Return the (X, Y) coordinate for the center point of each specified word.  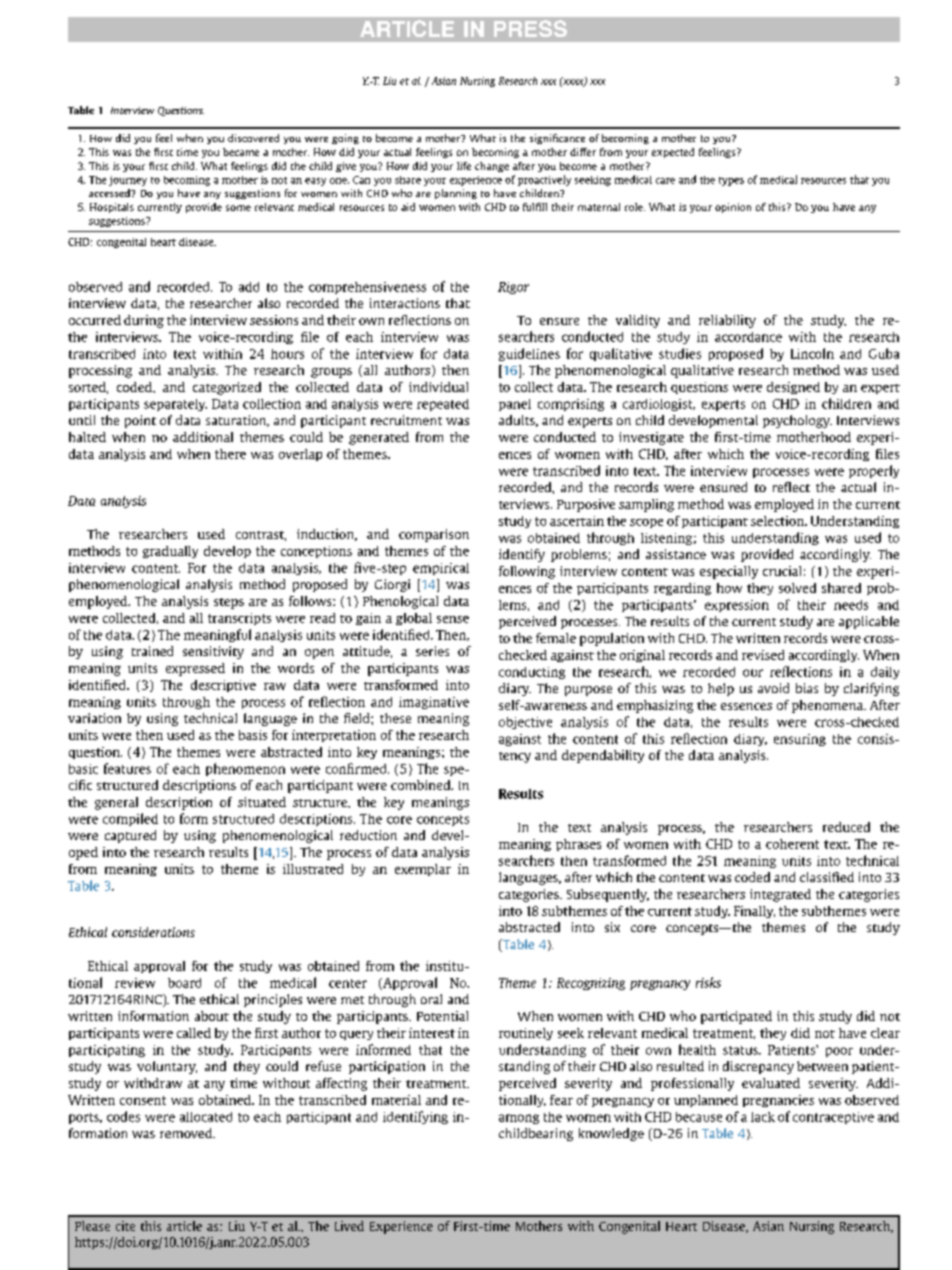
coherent (792, 844)
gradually (170, 552)
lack (763, 1117)
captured (130, 836)
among (519, 1119)
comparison (434, 535)
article (184, 1226)
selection (778, 521)
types (731, 181)
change (492, 167)
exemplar (423, 870)
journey (128, 181)
